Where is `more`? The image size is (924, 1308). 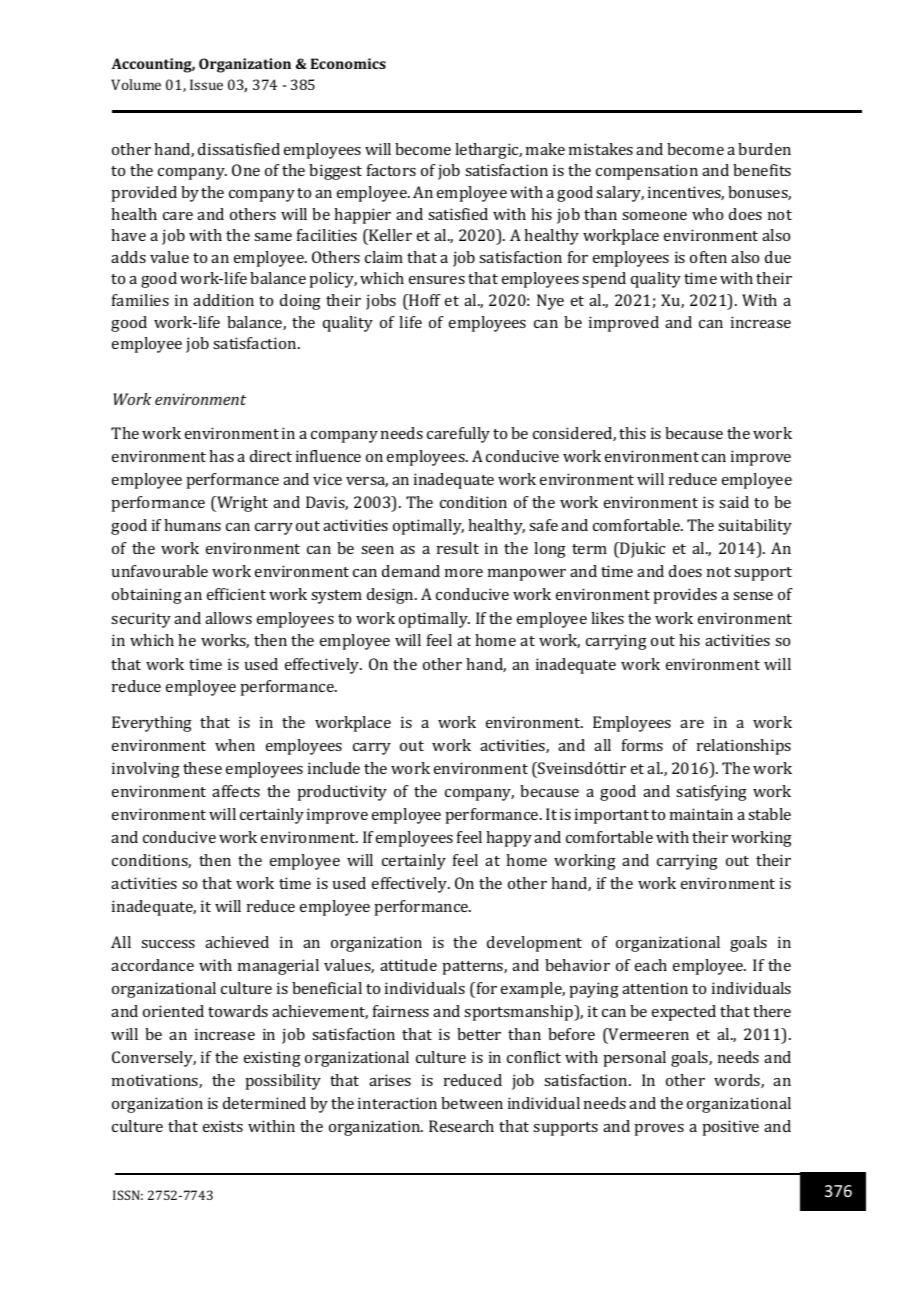 more is located at coordinates (464, 573).
